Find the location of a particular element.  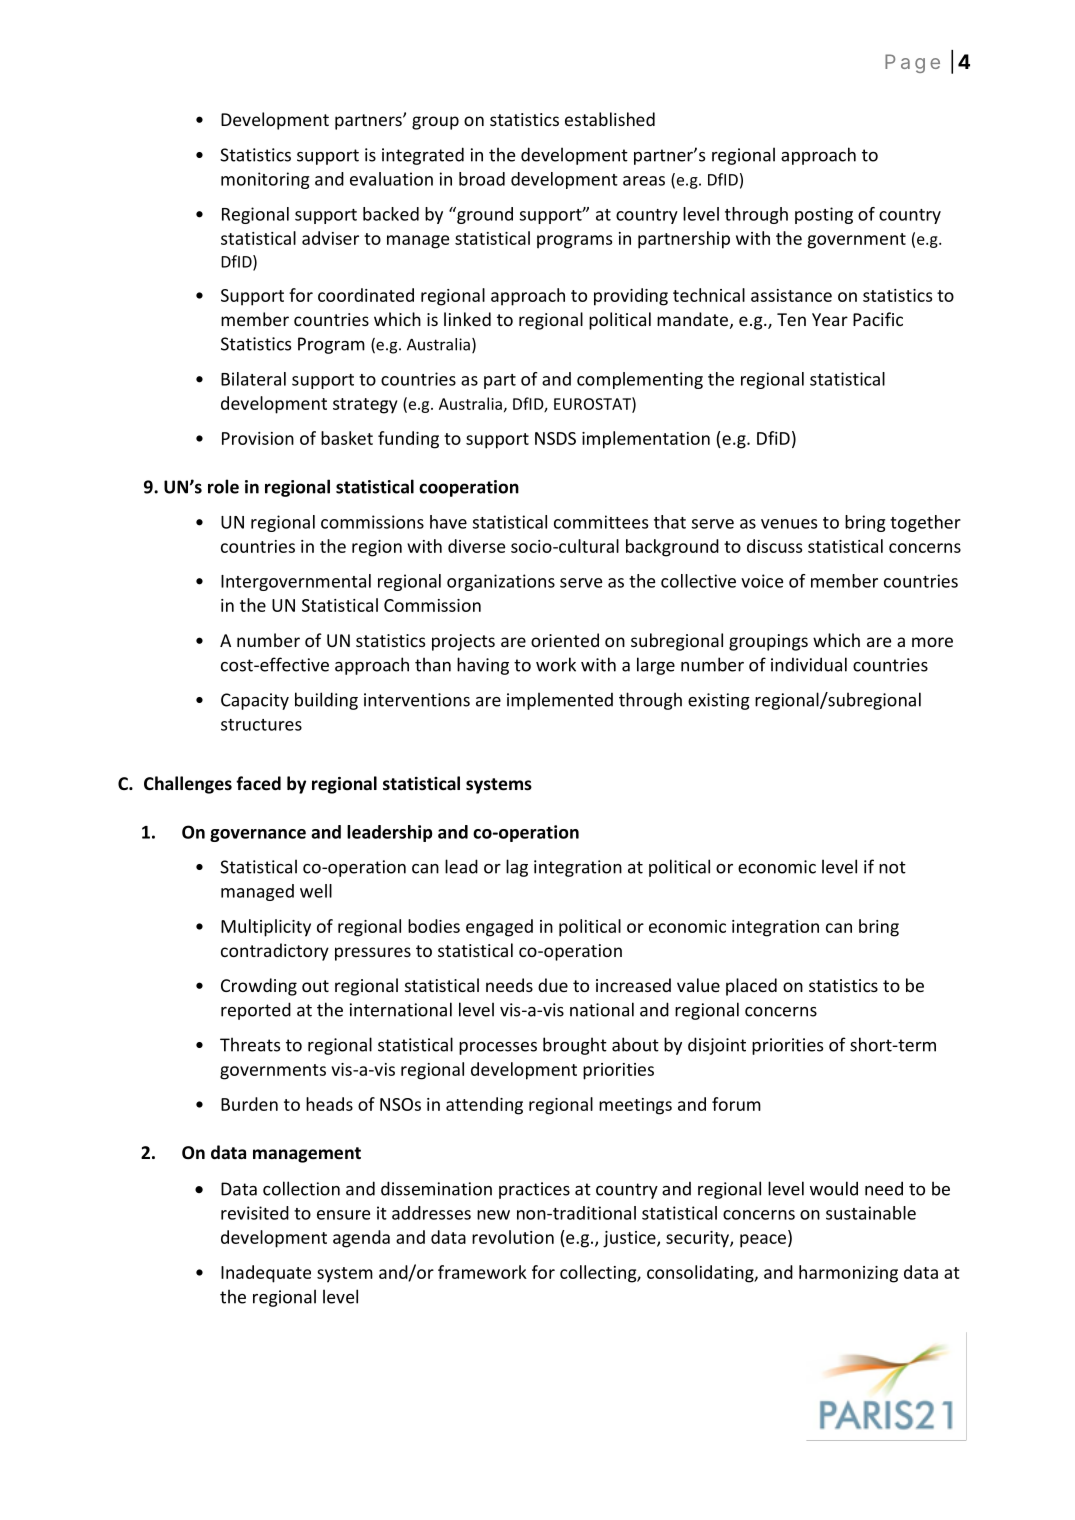

monitoring is located at coordinates (265, 180).
